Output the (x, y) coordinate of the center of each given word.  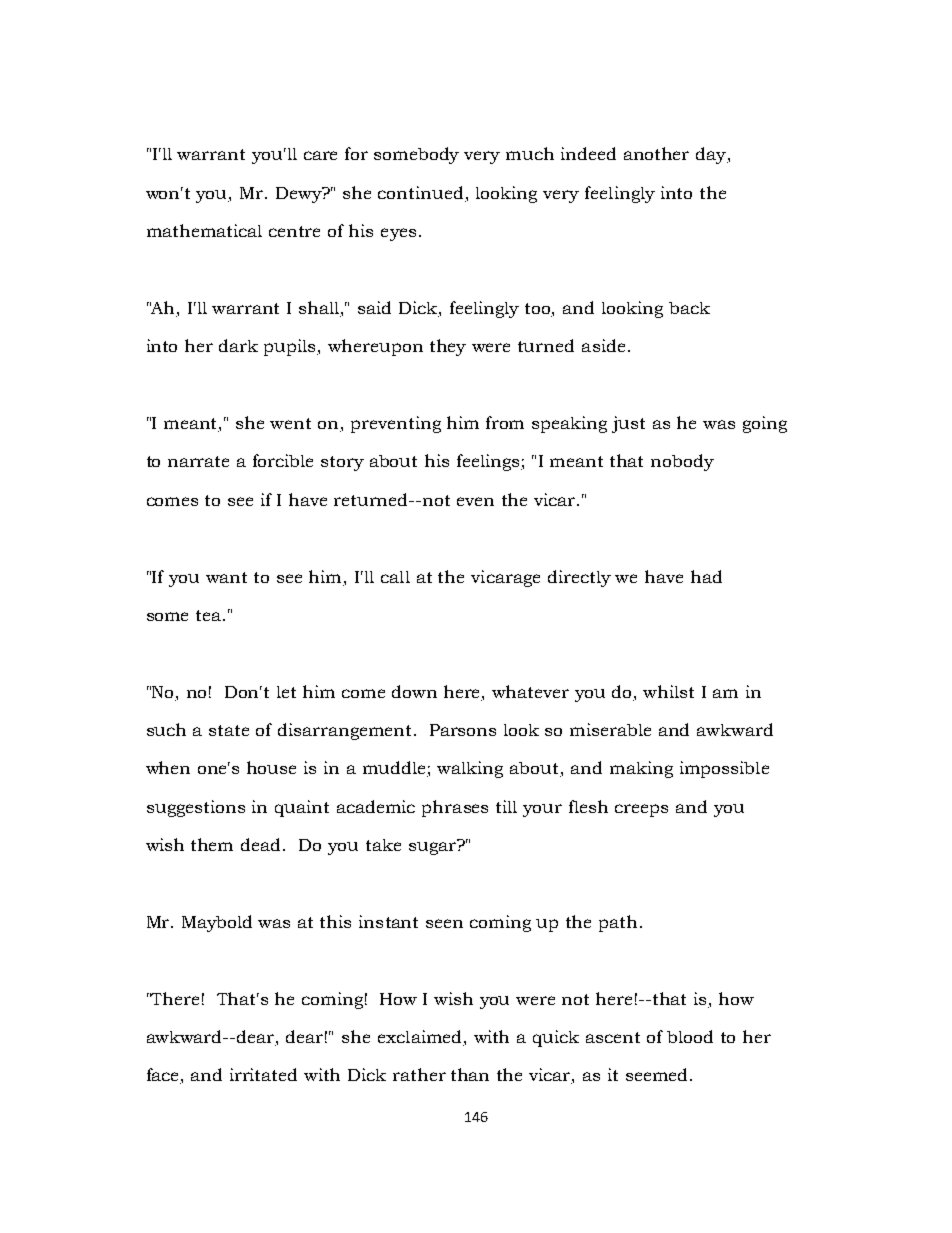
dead (262, 844)
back (689, 308)
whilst (668, 691)
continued (420, 192)
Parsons (463, 730)
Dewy (300, 195)
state (229, 730)
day (712, 155)
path (618, 923)
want (226, 577)
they (448, 347)
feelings (489, 462)
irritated (263, 1074)
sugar (433, 847)
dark (238, 345)
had (706, 576)
